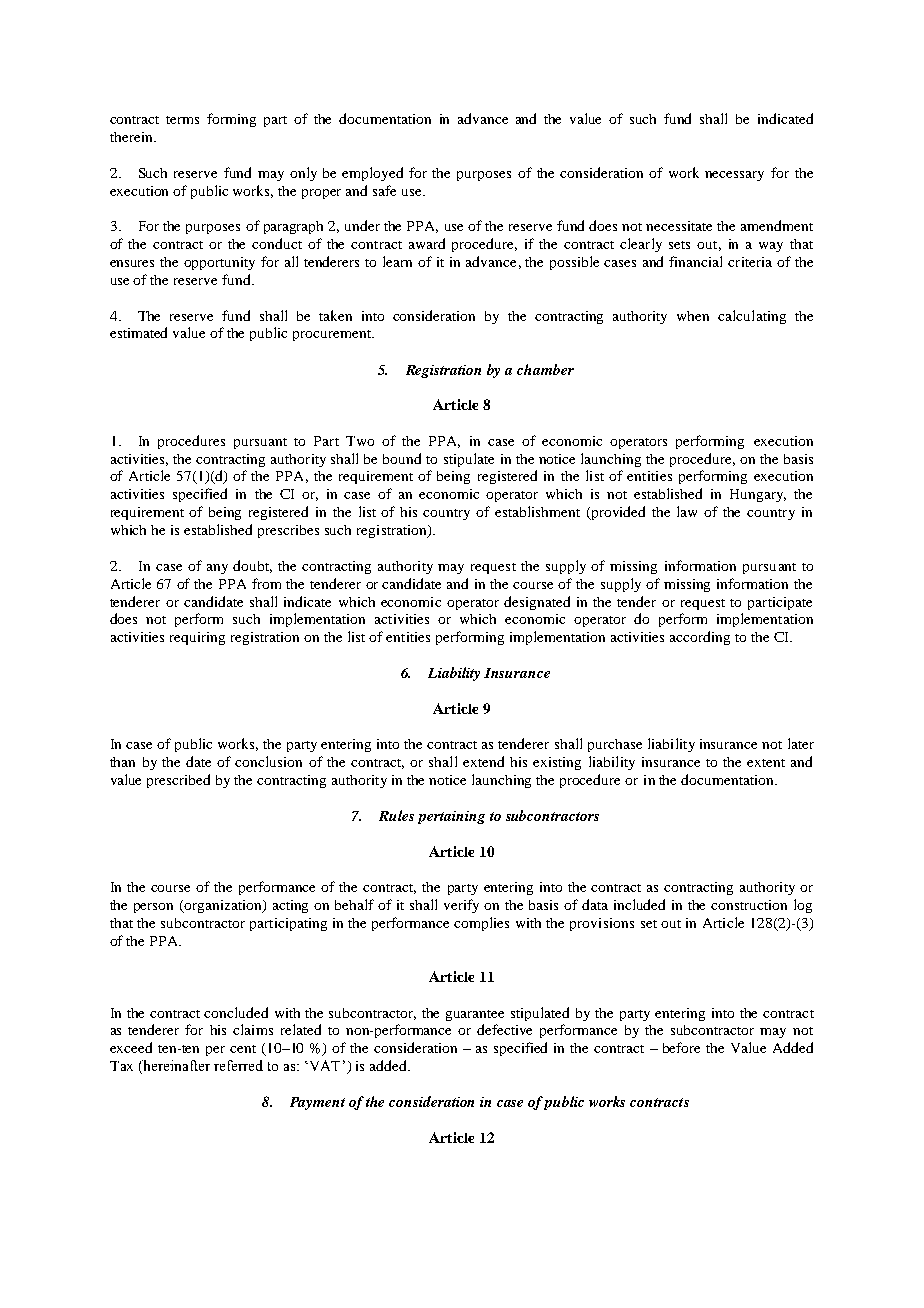 This screenshot has width=924, height=1308. Describe the element at coordinates (288, 531) in the screenshot. I see `prescribes` at that location.
